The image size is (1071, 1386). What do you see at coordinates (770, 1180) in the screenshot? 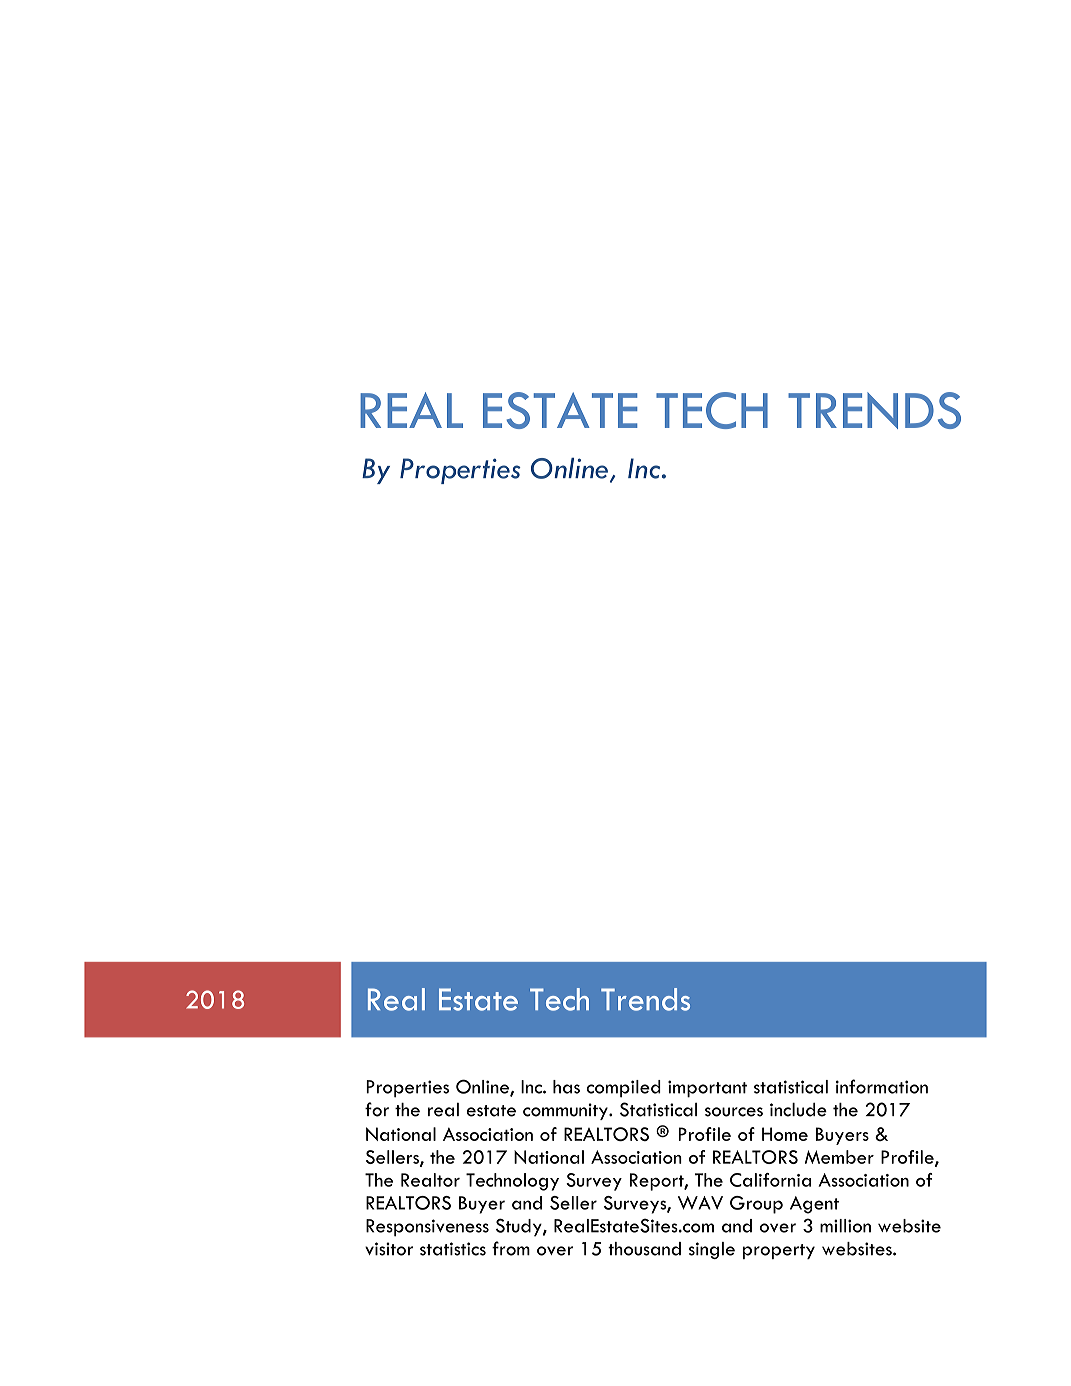
I see `California` at bounding box center [770, 1180].
